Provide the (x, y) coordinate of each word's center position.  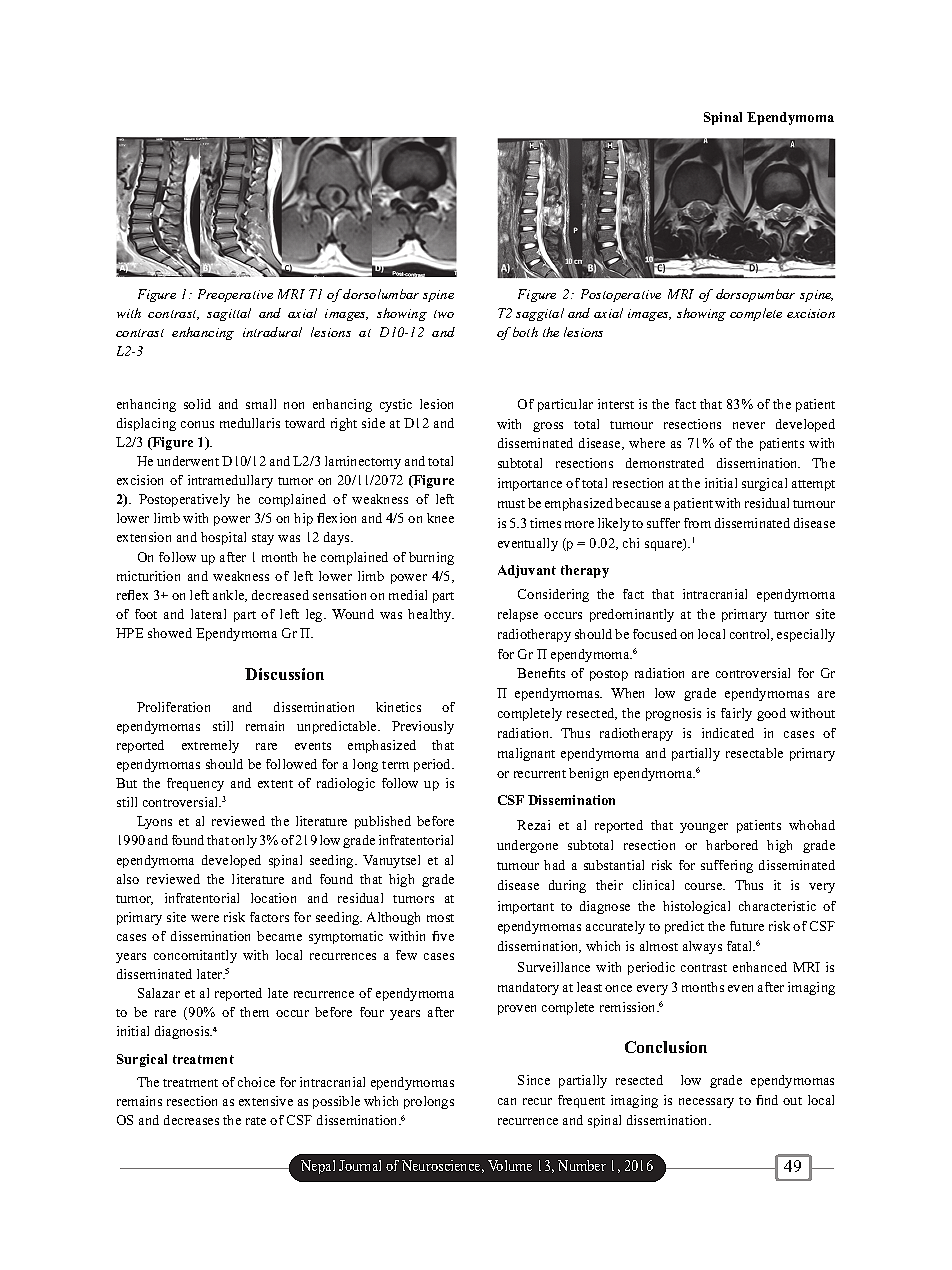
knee (440, 518)
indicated (728, 733)
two (444, 314)
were (205, 918)
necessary (706, 1103)
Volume (510, 1165)
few (406, 955)
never (749, 425)
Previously (423, 727)
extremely (210, 746)
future (747, 926)
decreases (191, 1120)
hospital (223, 538)
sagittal (229, 314)
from (697, 523)
